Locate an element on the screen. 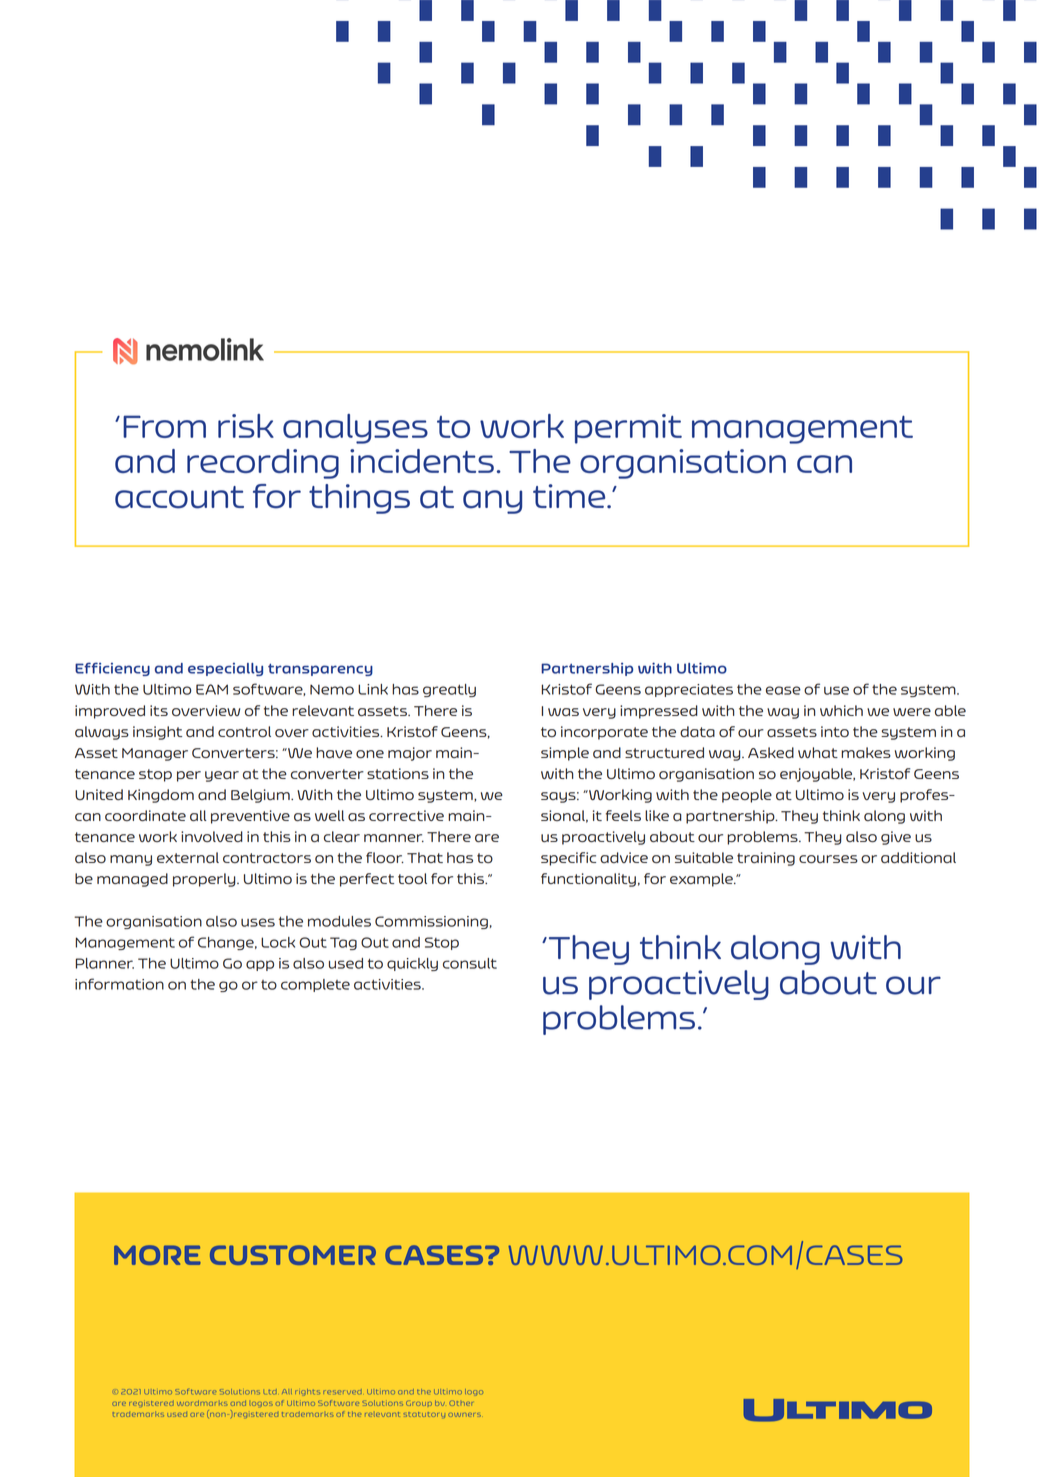 Image resolution: width=1044 pixels, height=1477 pixels. Commissioning is located at coordinates (431, 922).
